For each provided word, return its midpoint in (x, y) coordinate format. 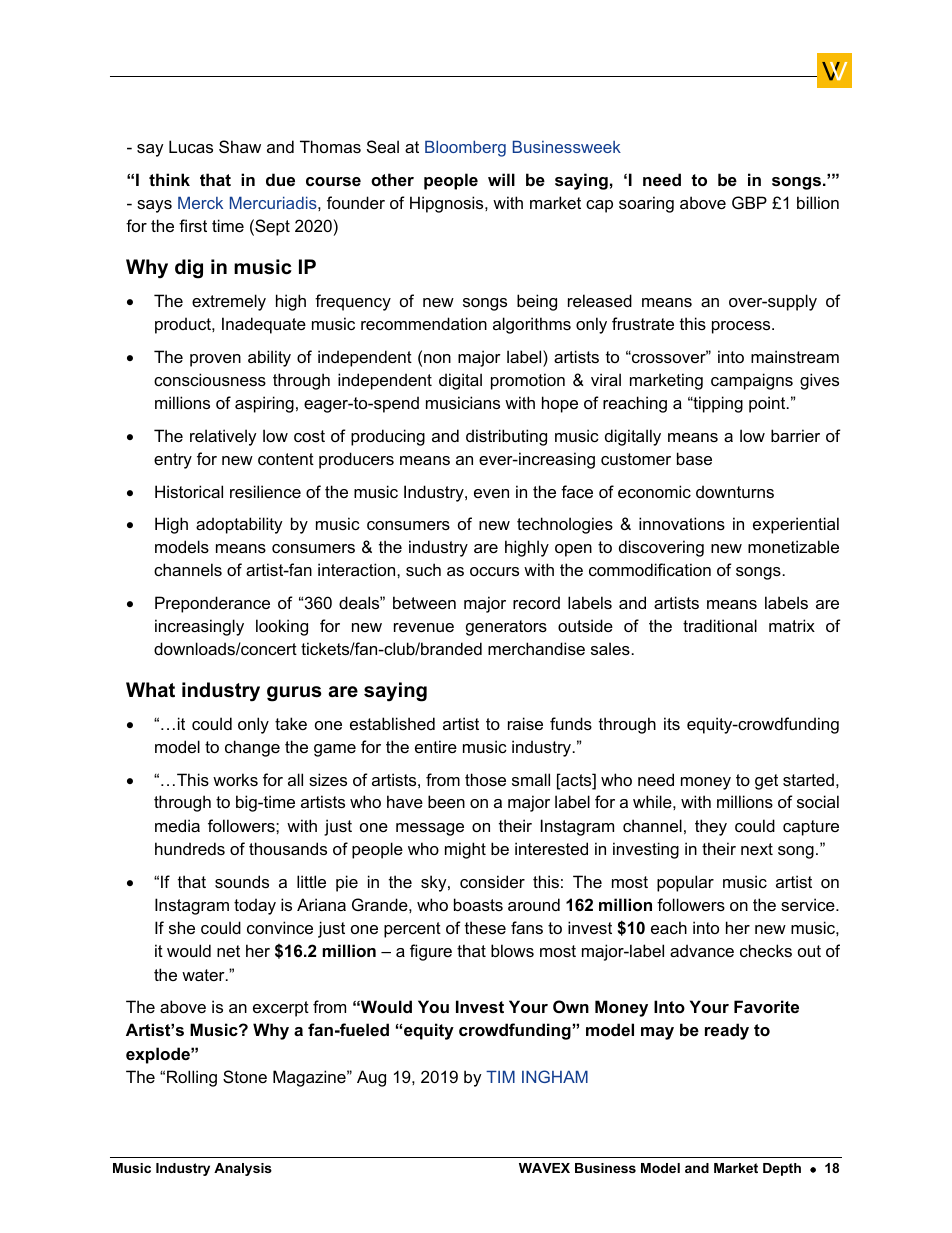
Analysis (243, 1169)
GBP (749, 202)
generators (506, 628)
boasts (478, 904)
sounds (242, 881)
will (501, 179)
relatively (223, 437)
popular (685, 883)
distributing (506, 437)
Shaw (240, 146)
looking (282, 627)
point (768, 404)
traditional (720, 625)
